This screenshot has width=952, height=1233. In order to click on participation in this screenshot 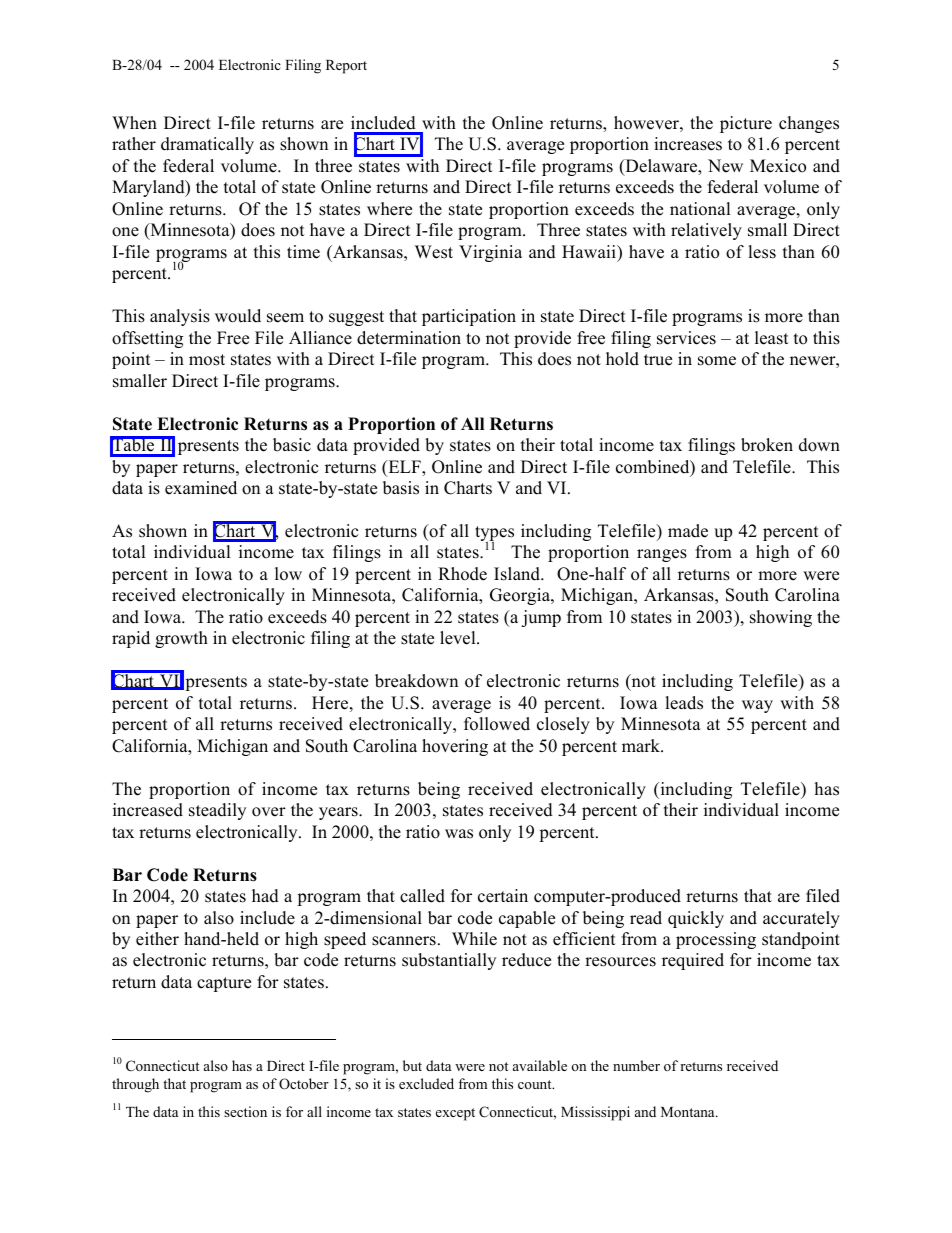, I will do `click(469, 317)`.
